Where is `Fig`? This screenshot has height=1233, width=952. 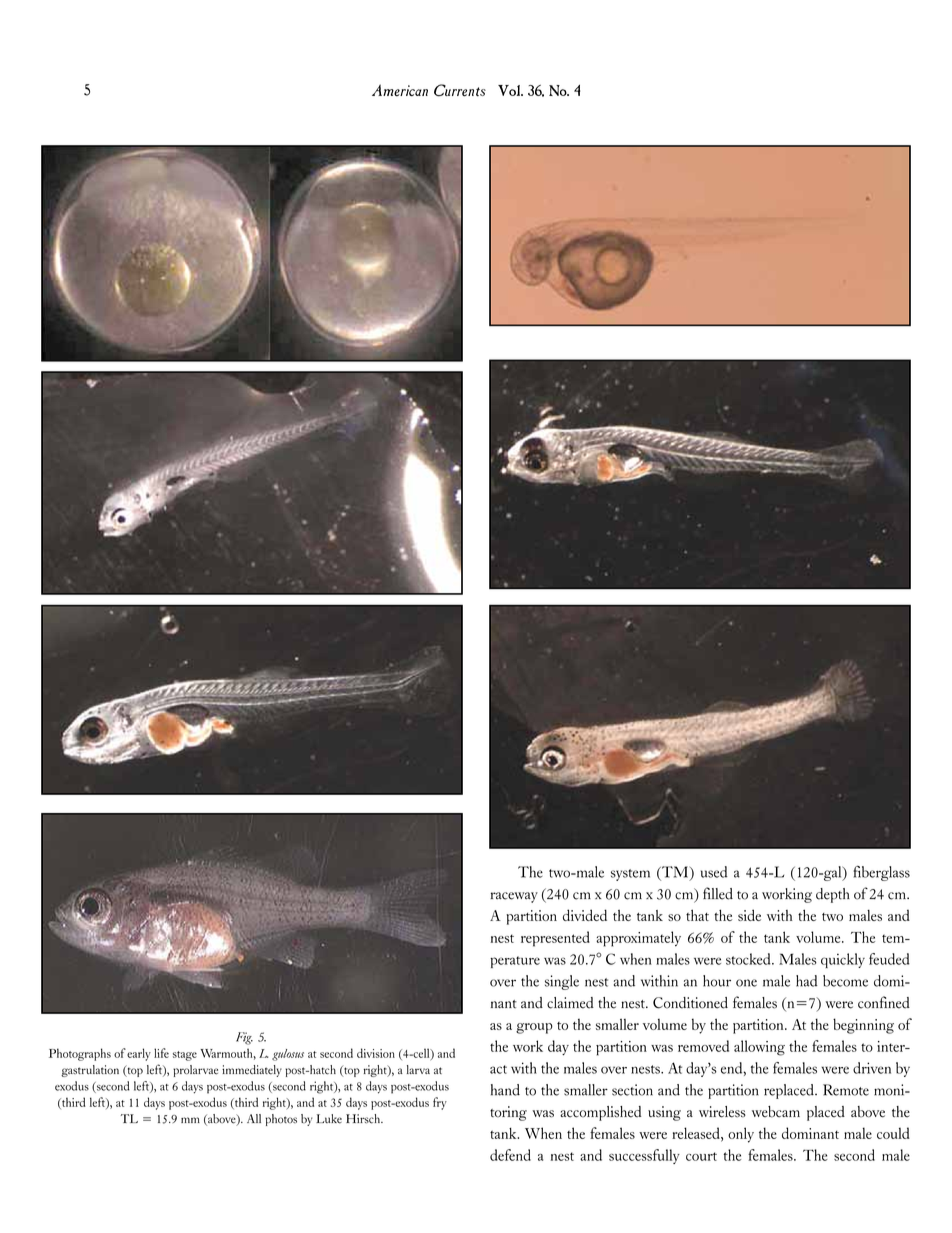
Fig is located at coordinates (244, 1038).
